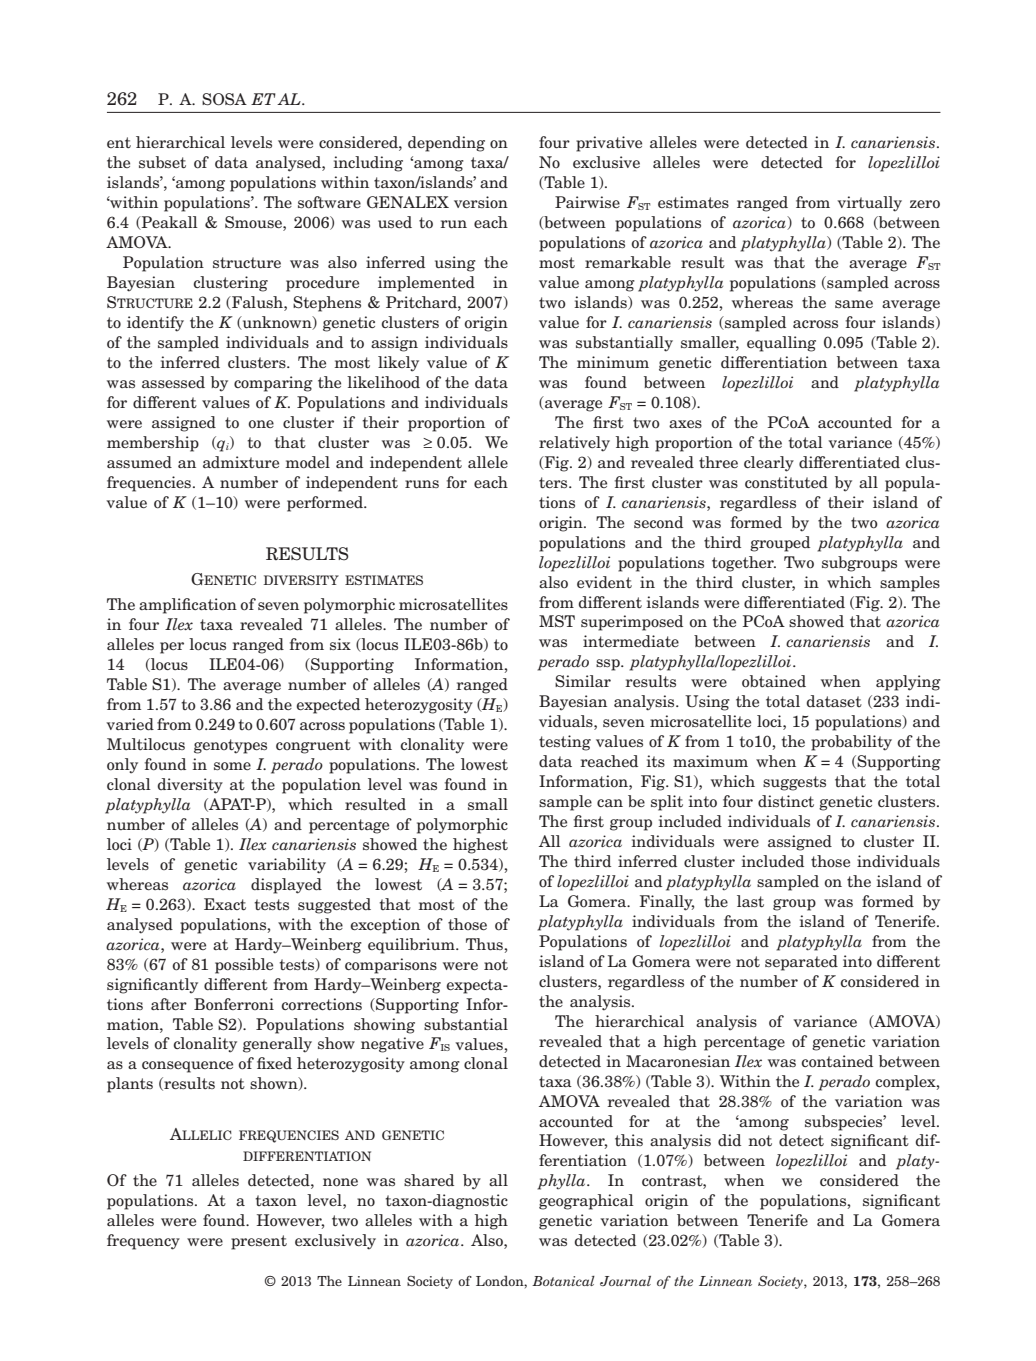 This page has height=1361, width=1036. What do you see at coordinates (230, 746) in the page?
I see `genotypes` at bounding box center [230, 746].
